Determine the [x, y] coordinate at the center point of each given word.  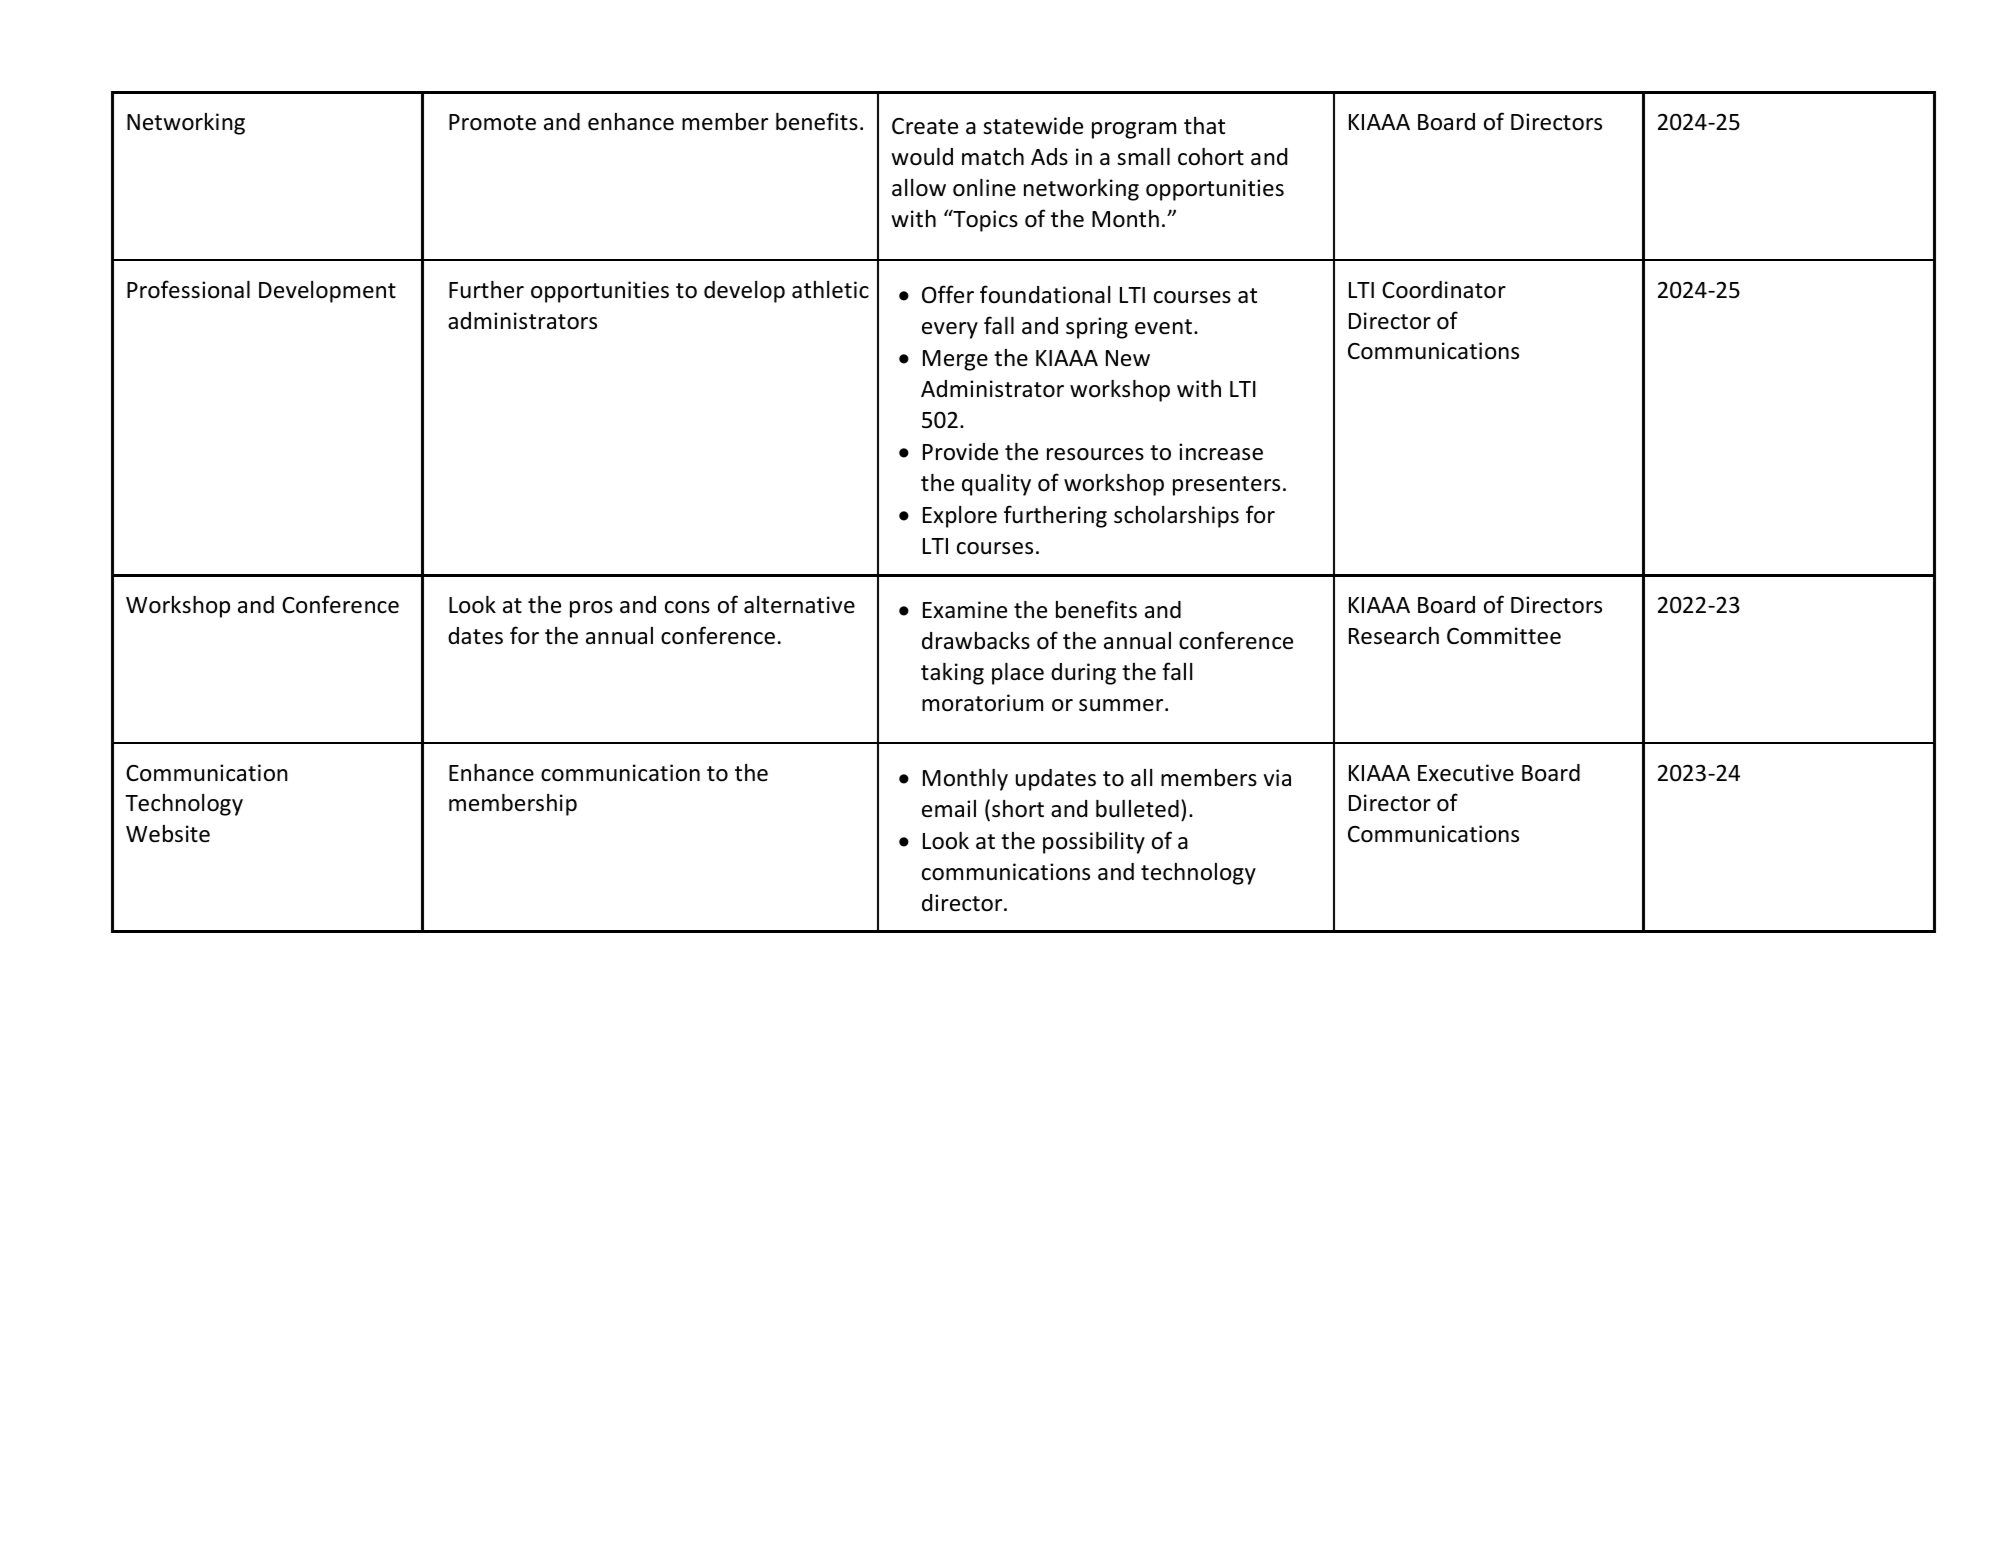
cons [687, 607]
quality [996, 485]
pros [591, 609]
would [922, 157]
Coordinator [1444, 290]
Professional [188, 289]
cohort [1211, 157]
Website [168, 834]
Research [1394, 636]
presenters [1226, 486]
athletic [830, 290]
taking [952, 674]
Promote [492, 122]
